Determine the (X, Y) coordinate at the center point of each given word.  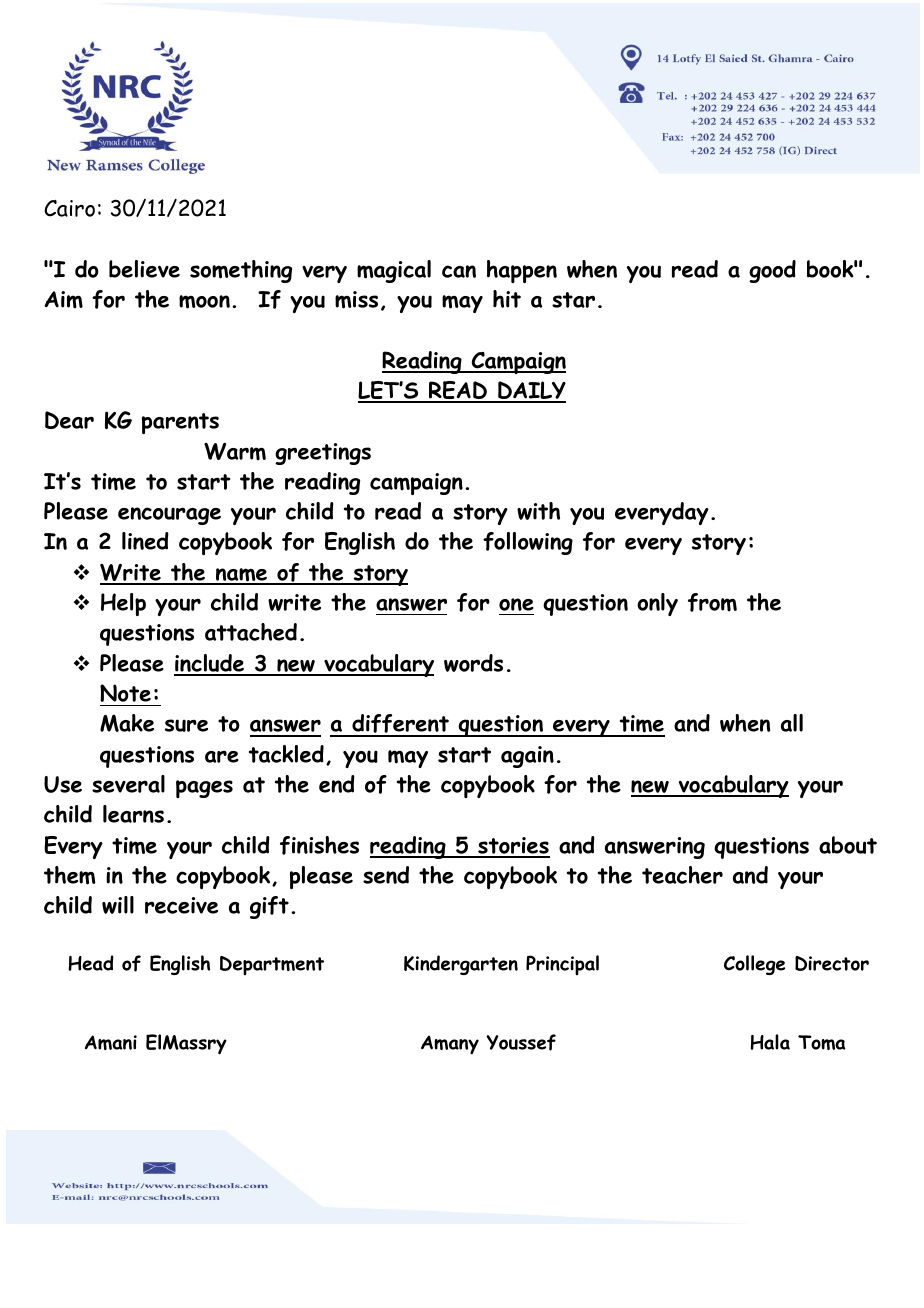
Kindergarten (461, 965)
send (386, 875)
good (772, 271)
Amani (111, 1042)
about (848, 845)
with (538, 511)
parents (180, 423)
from (712, 602)
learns (133, 814)
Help (123, 604)
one (516, 604)
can (459, 271)
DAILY (531, 391)
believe (144, 269)
